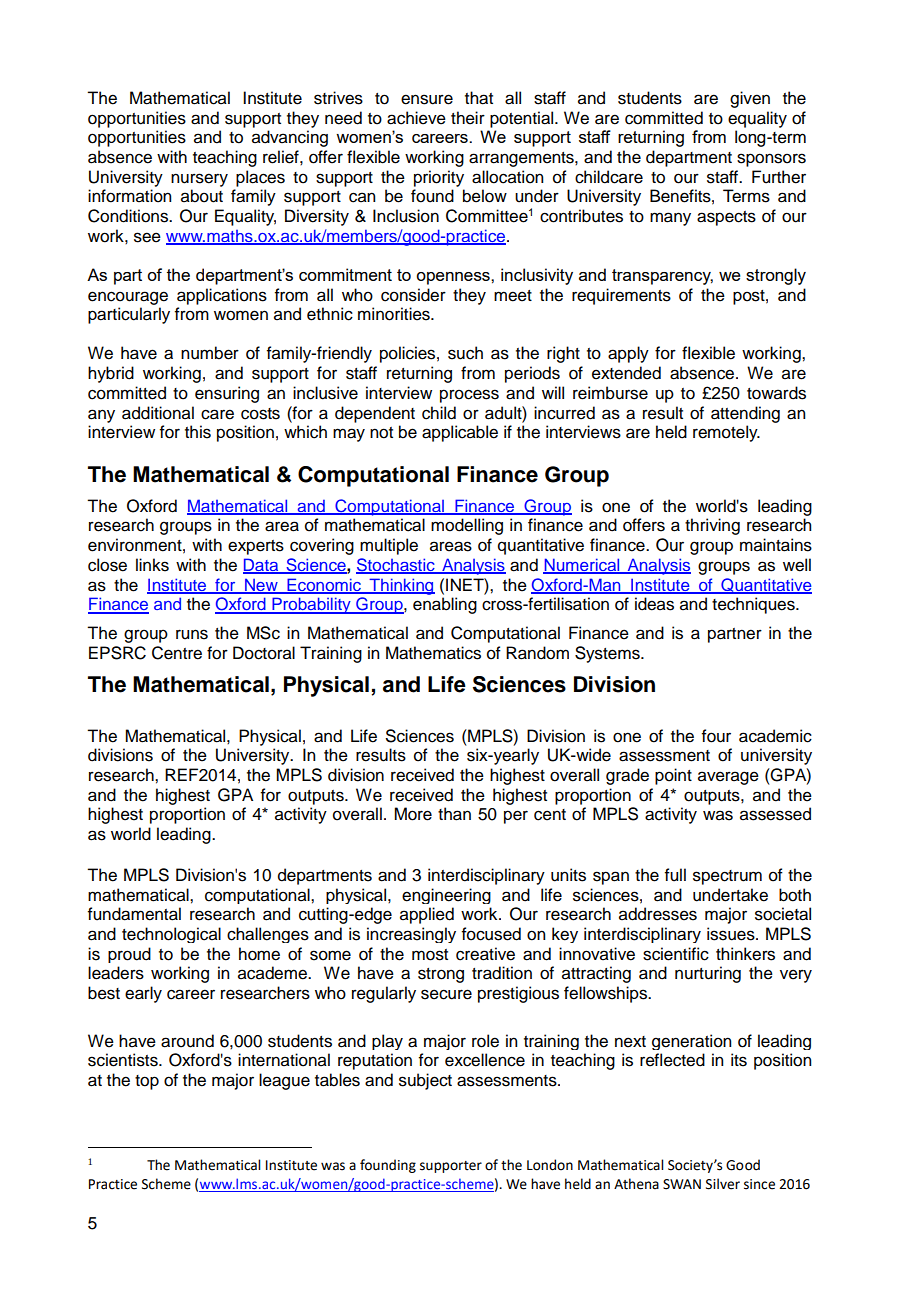 This screenshot has width=924, height=1308. I want to click on remotely, so click(726, 433).
